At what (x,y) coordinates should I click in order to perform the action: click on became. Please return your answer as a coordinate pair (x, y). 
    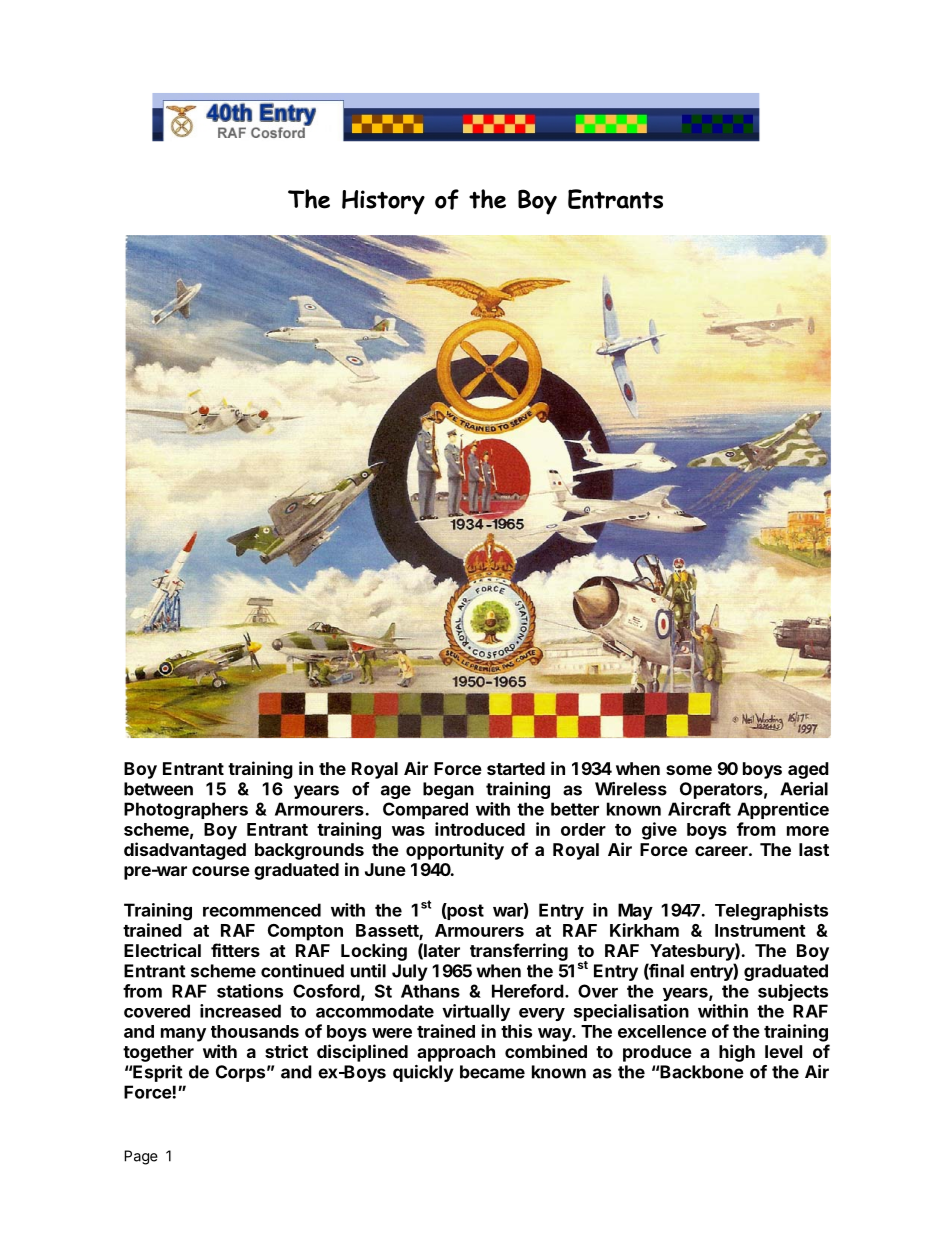
    Looking at the image, I should click on (492, 1072).
